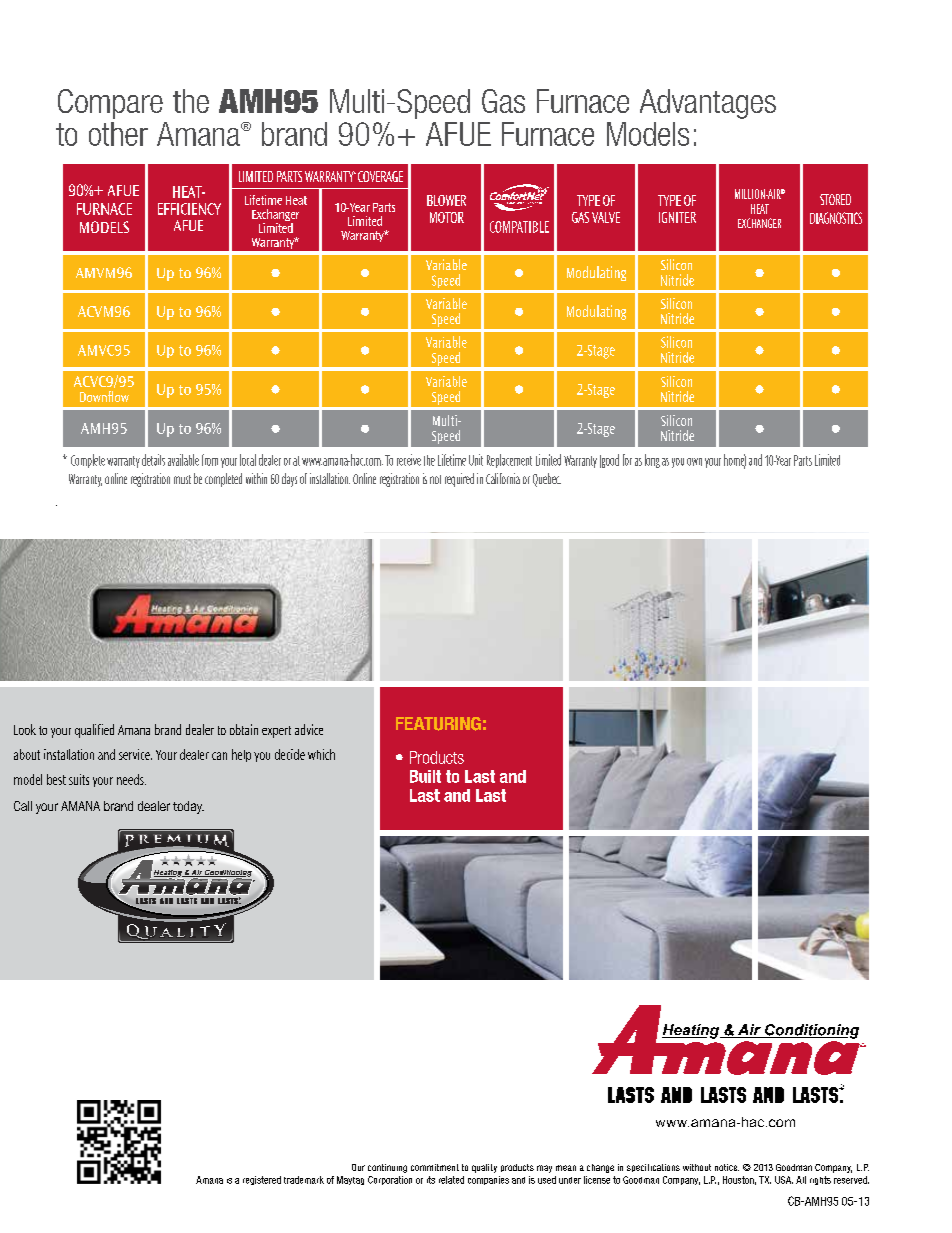 The width and height of the page is (952, 1233). What do you see at coordinates (94, 731) in the page?
I see `qualified` at bounding box center [94, 731].
